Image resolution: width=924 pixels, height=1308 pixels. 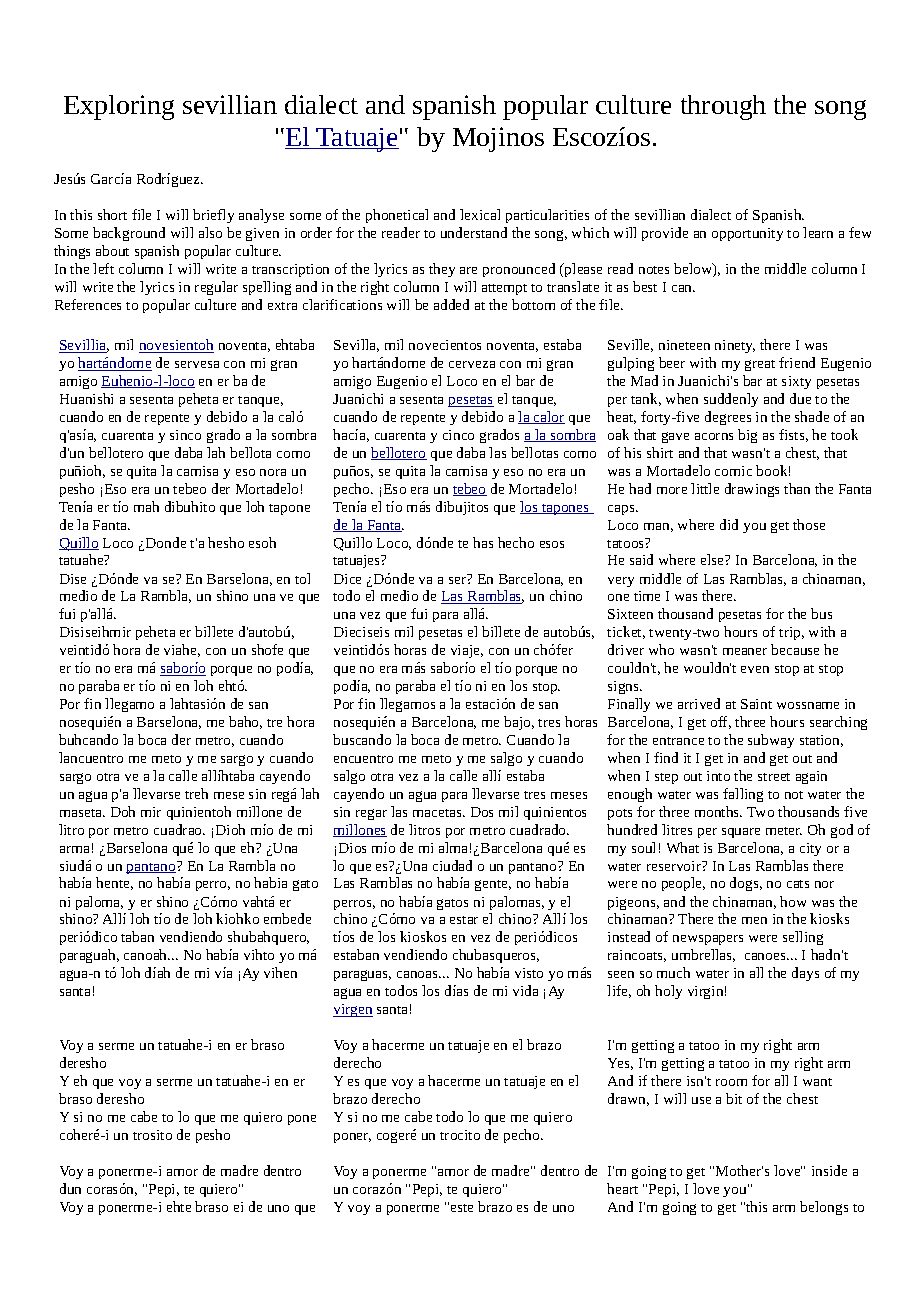 I want to click on este, so click(x=462, y=1208).
